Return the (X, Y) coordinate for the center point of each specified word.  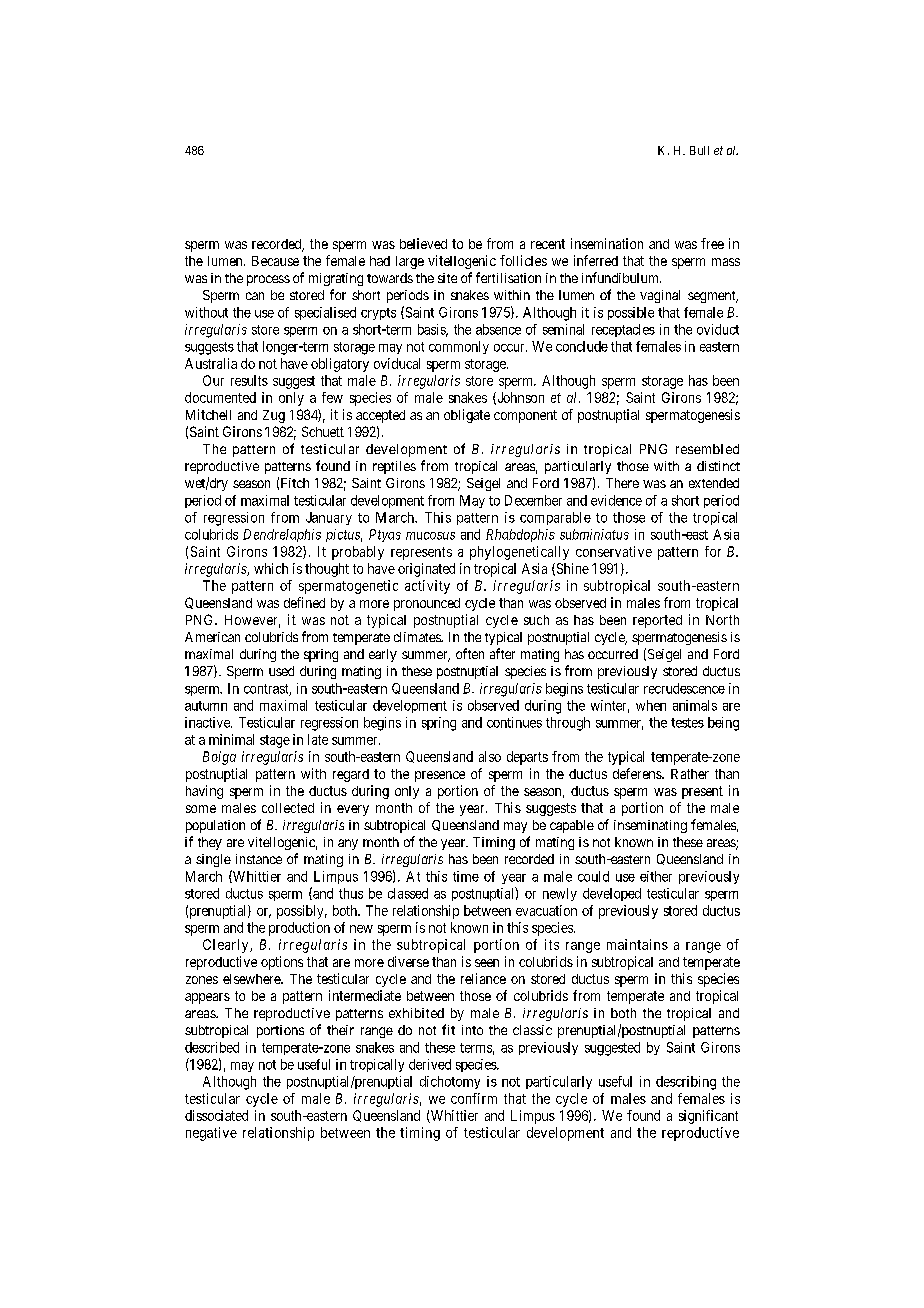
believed (423, 243)
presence (440, 776)
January (329, 518)
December (533, 500)
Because (275, 261)
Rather (690, 774)
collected (288, 808)
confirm (474, 1098)
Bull (699, 150)
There (622, 483)
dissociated (216, 1115)
